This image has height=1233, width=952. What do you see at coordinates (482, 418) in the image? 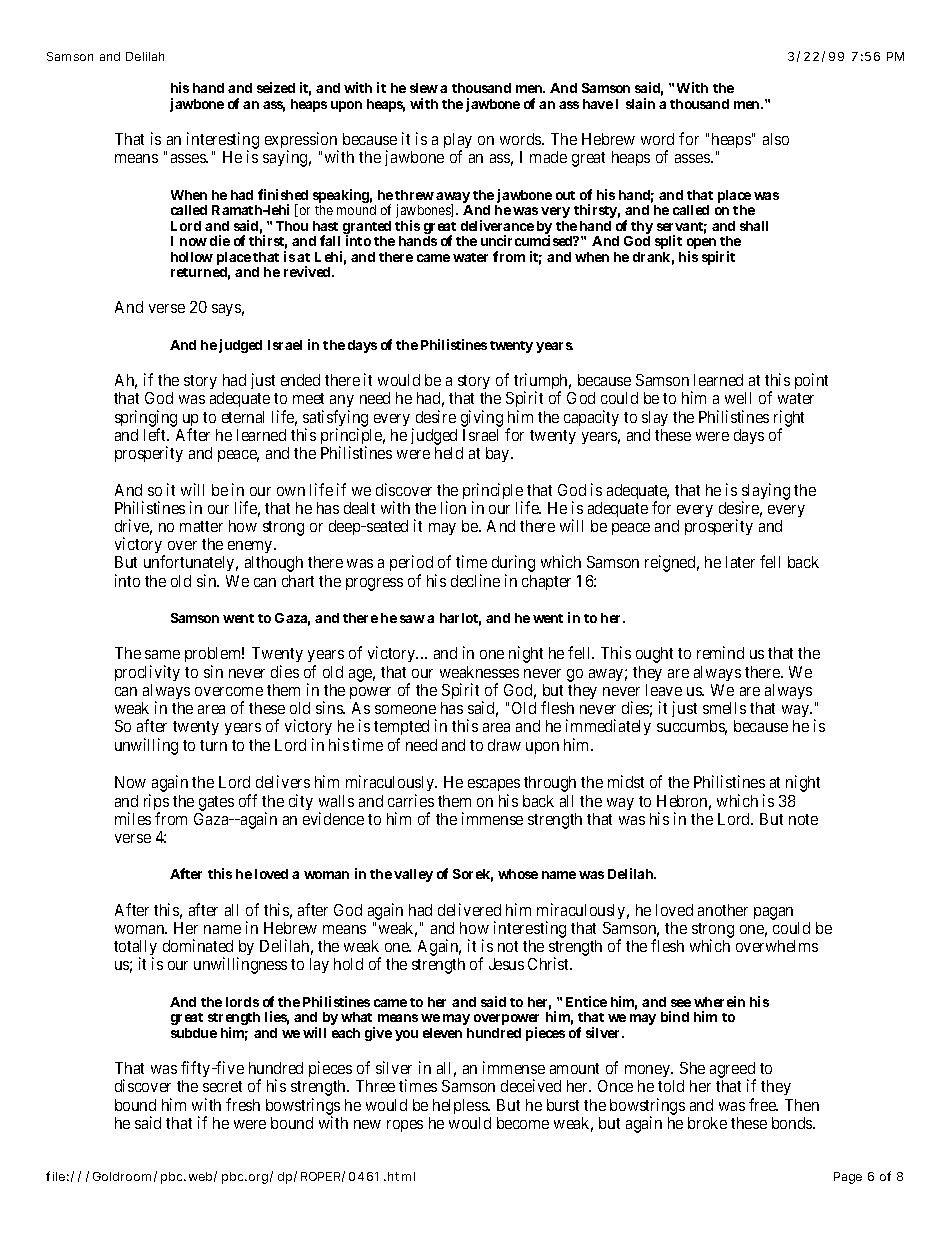
I see `giving` at bounding box center [482, 418].
